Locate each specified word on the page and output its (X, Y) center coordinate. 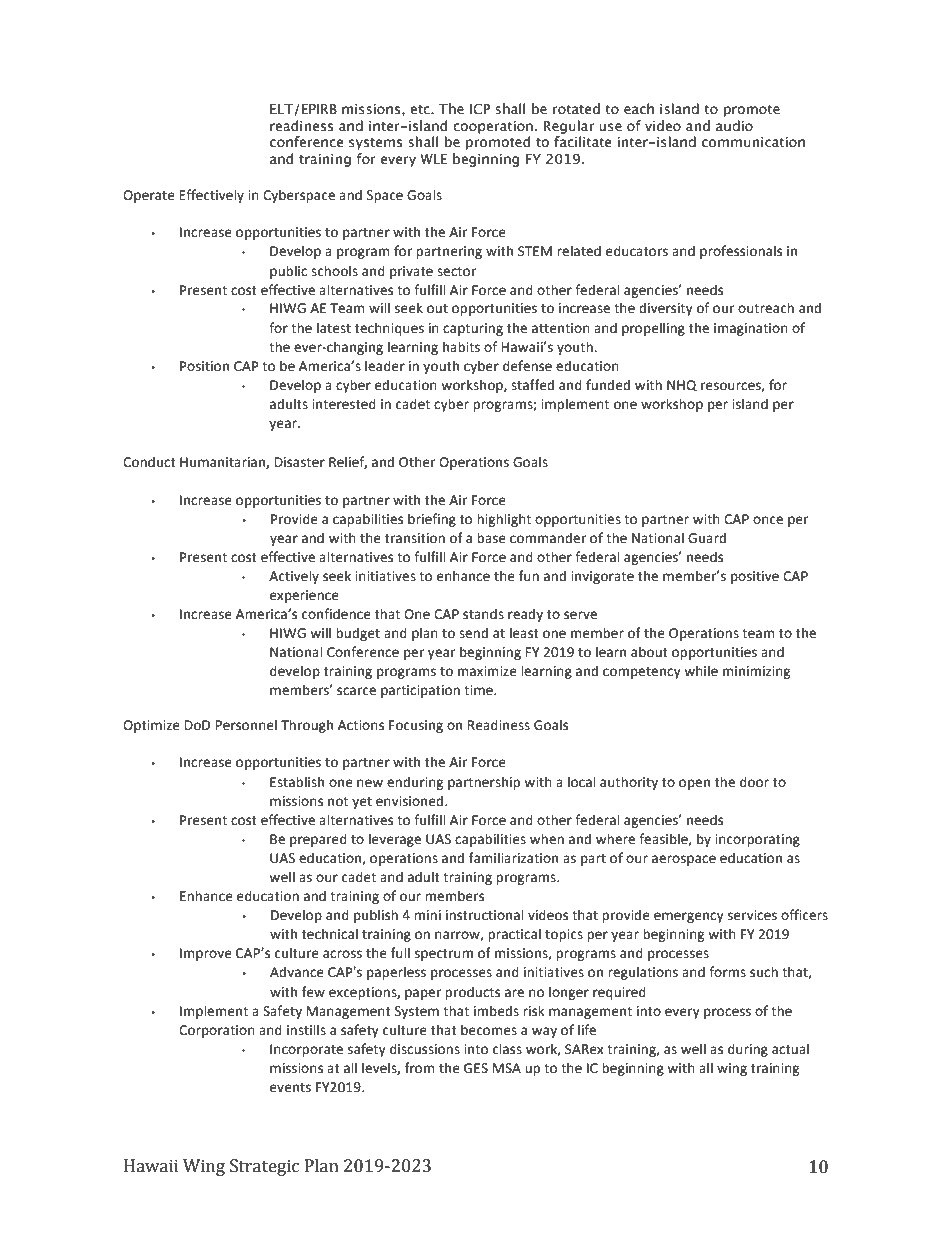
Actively (294, 577)
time (479, 690)
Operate (149, 196)
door (754, 782)
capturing (473, 329)
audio (734, 126)
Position (204, 366)
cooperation (493, 127)
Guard (707, 538)
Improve (206, 954)
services (752, 915)
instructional (484, 915)
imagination (751, 329)
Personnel (246, 725)
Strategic (264, 1167)
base (491, 538)
